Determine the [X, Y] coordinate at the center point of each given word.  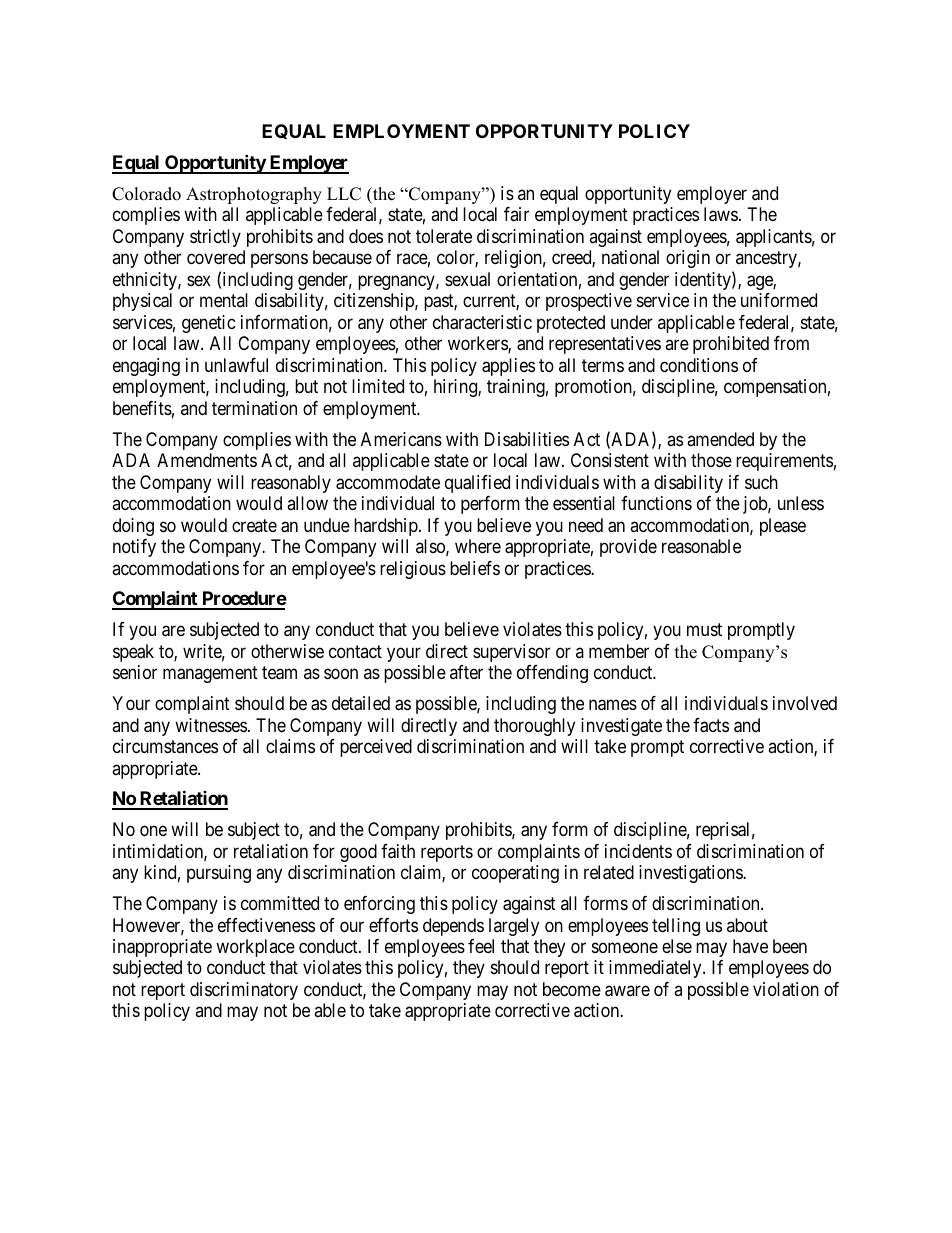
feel [481, 946]
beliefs [475, 568]
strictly [215, 238]
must [704, 629]
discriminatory [244, 991]
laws [721, 214]
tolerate [444, 236]
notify [134, 548]
